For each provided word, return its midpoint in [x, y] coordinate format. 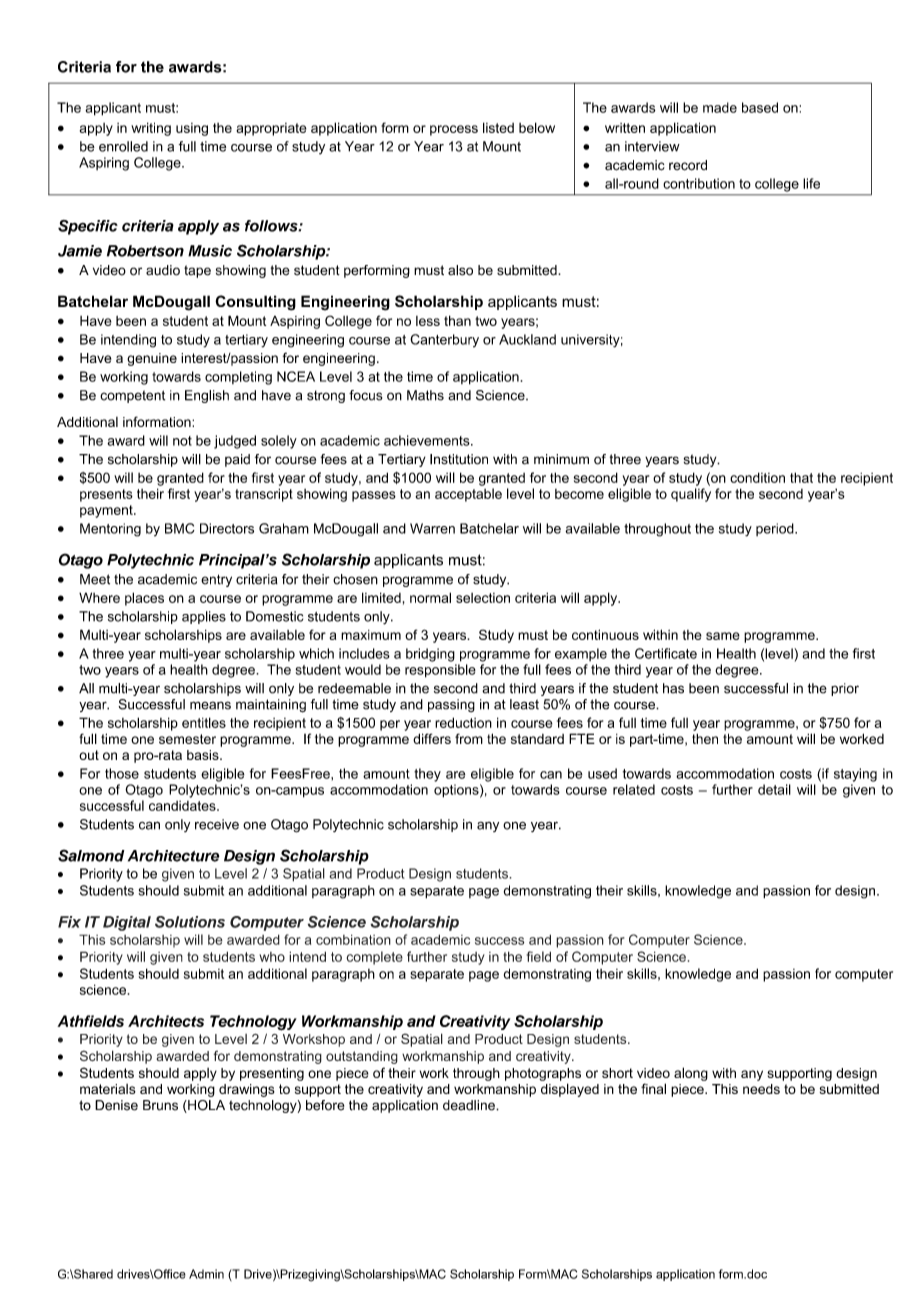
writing [151, 129]
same [723, 636]
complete [374, 958]
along [691, 1074]
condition [757, 477]
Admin [206, 1274]
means [210, 705]
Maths [425, 395]
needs [761, 1089]
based [760, 107]
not [182, 441]
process [454, 130]
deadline [470, 1105]
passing [451, 705]
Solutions [190, 922]
